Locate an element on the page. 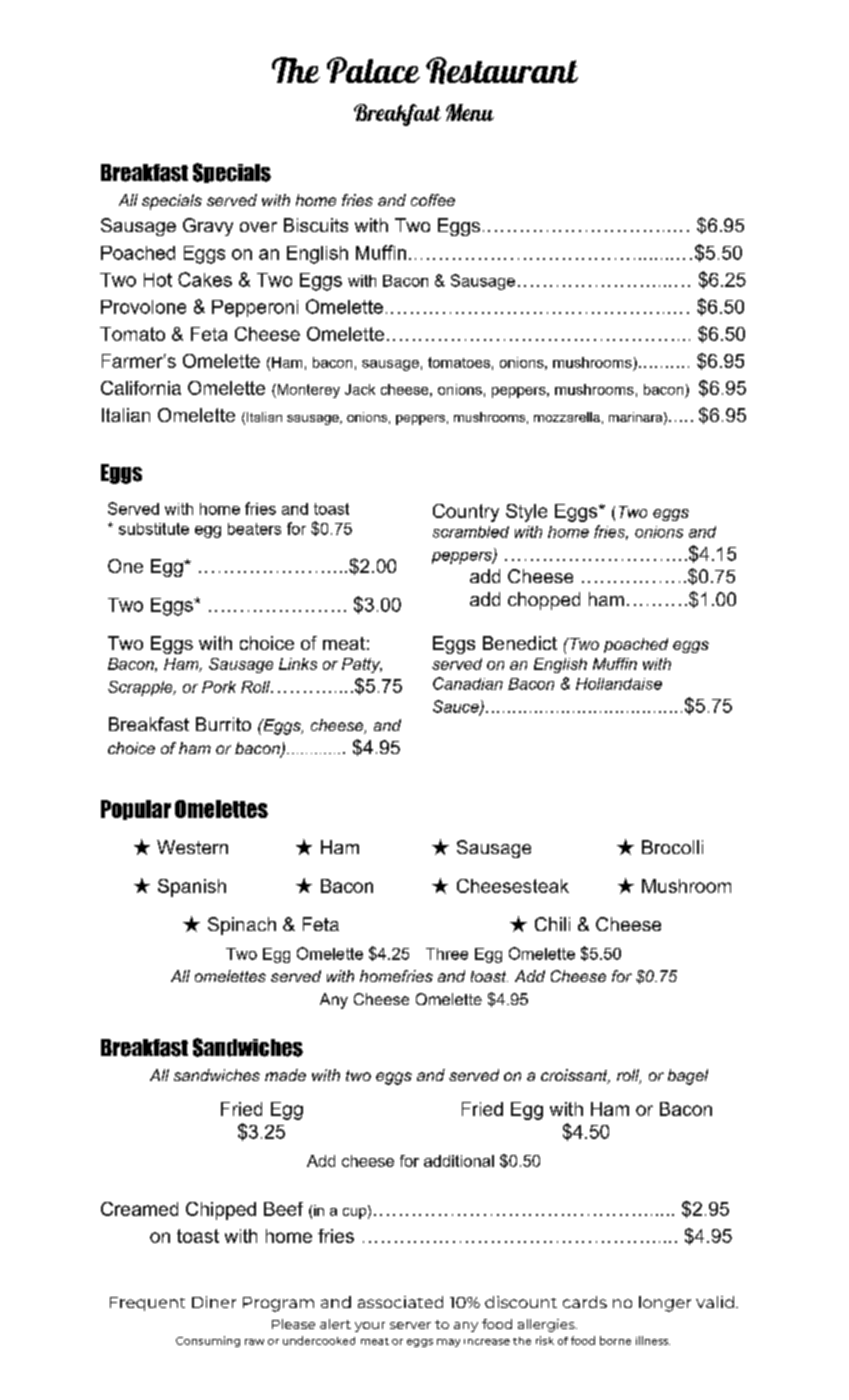 The width and height of the page is (849, 1400). Benedict is located at coordinates (520, 643).
